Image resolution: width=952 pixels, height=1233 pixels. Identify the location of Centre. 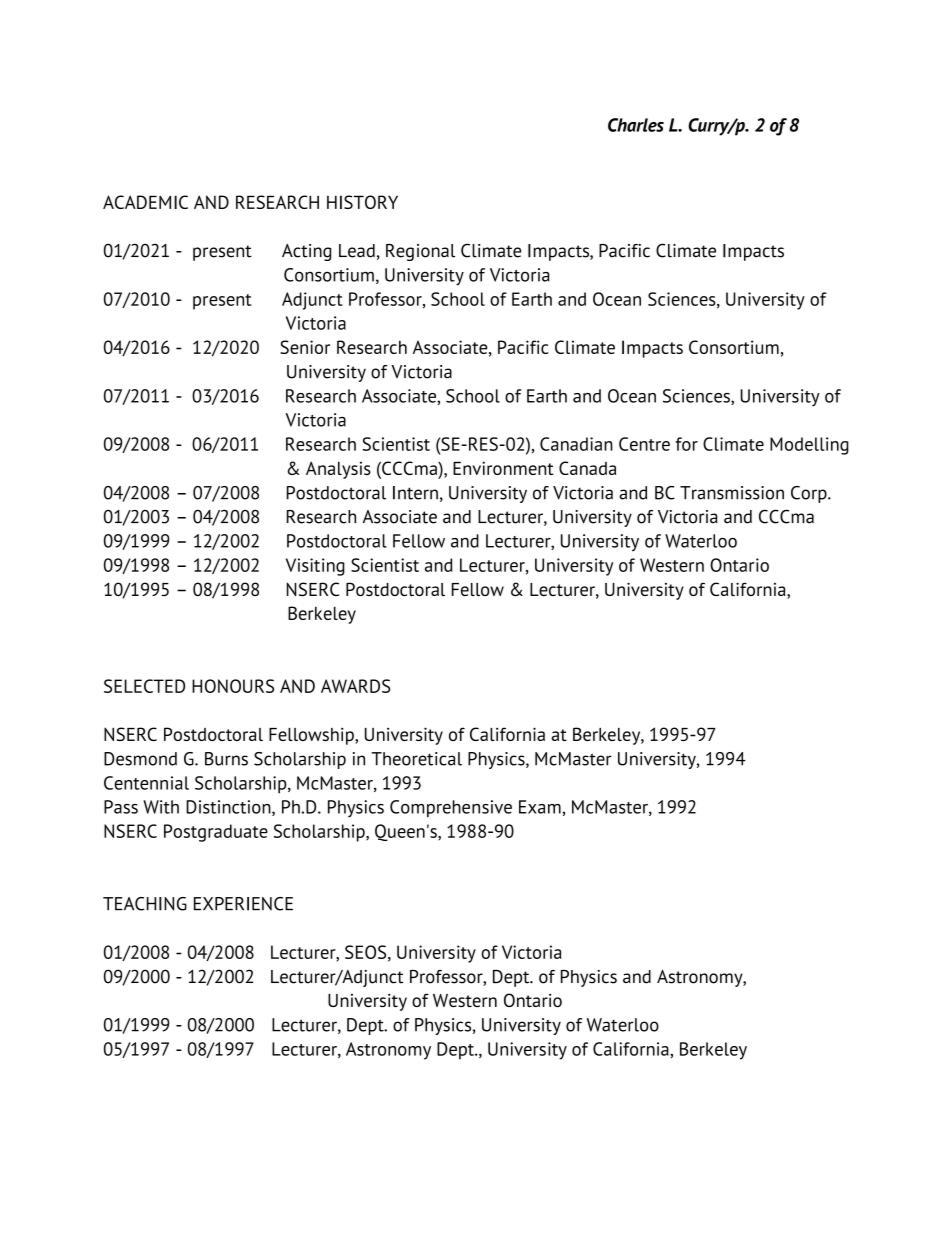
(644, 444).
